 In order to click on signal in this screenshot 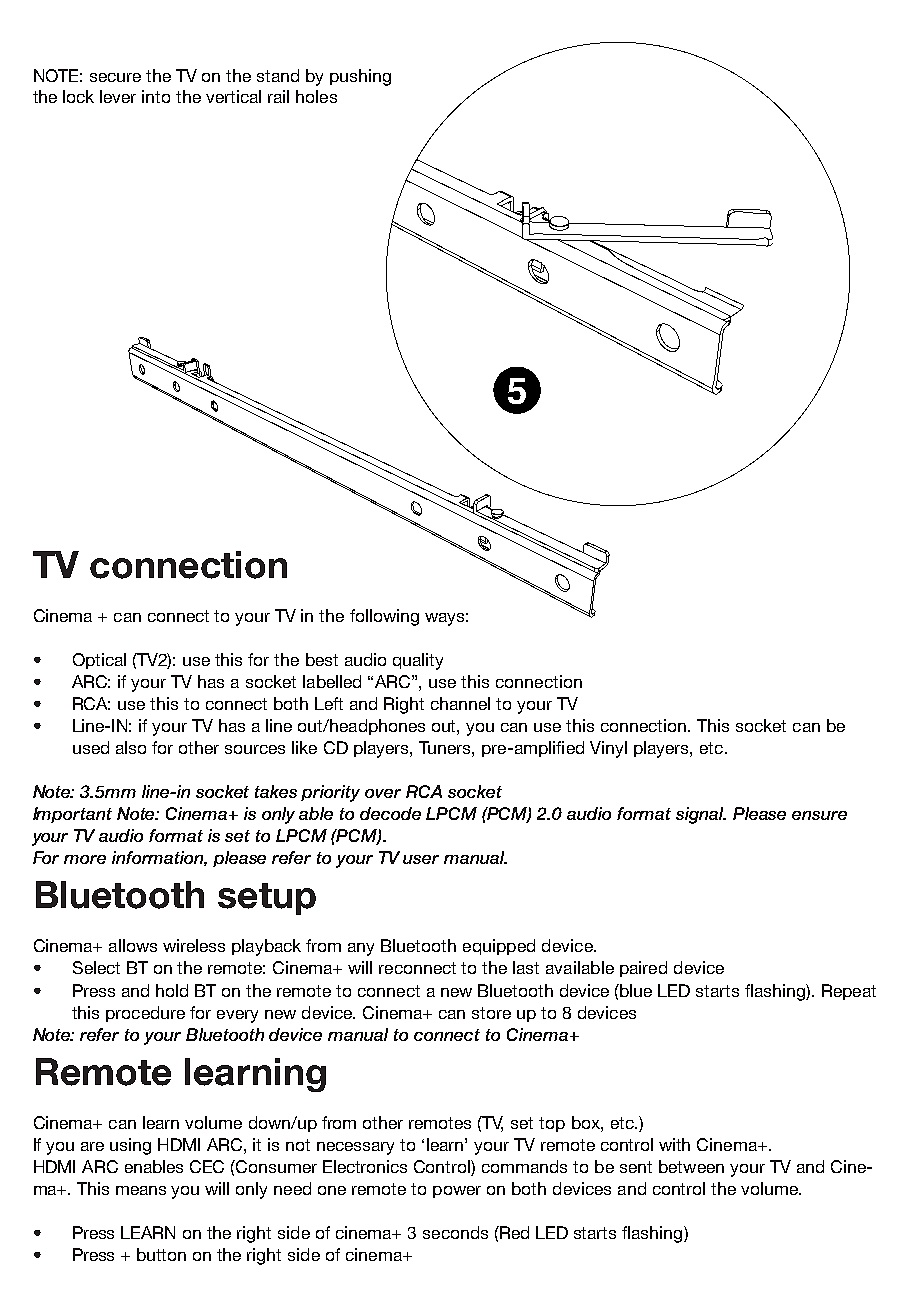, I will do `click(701, 815)`.
